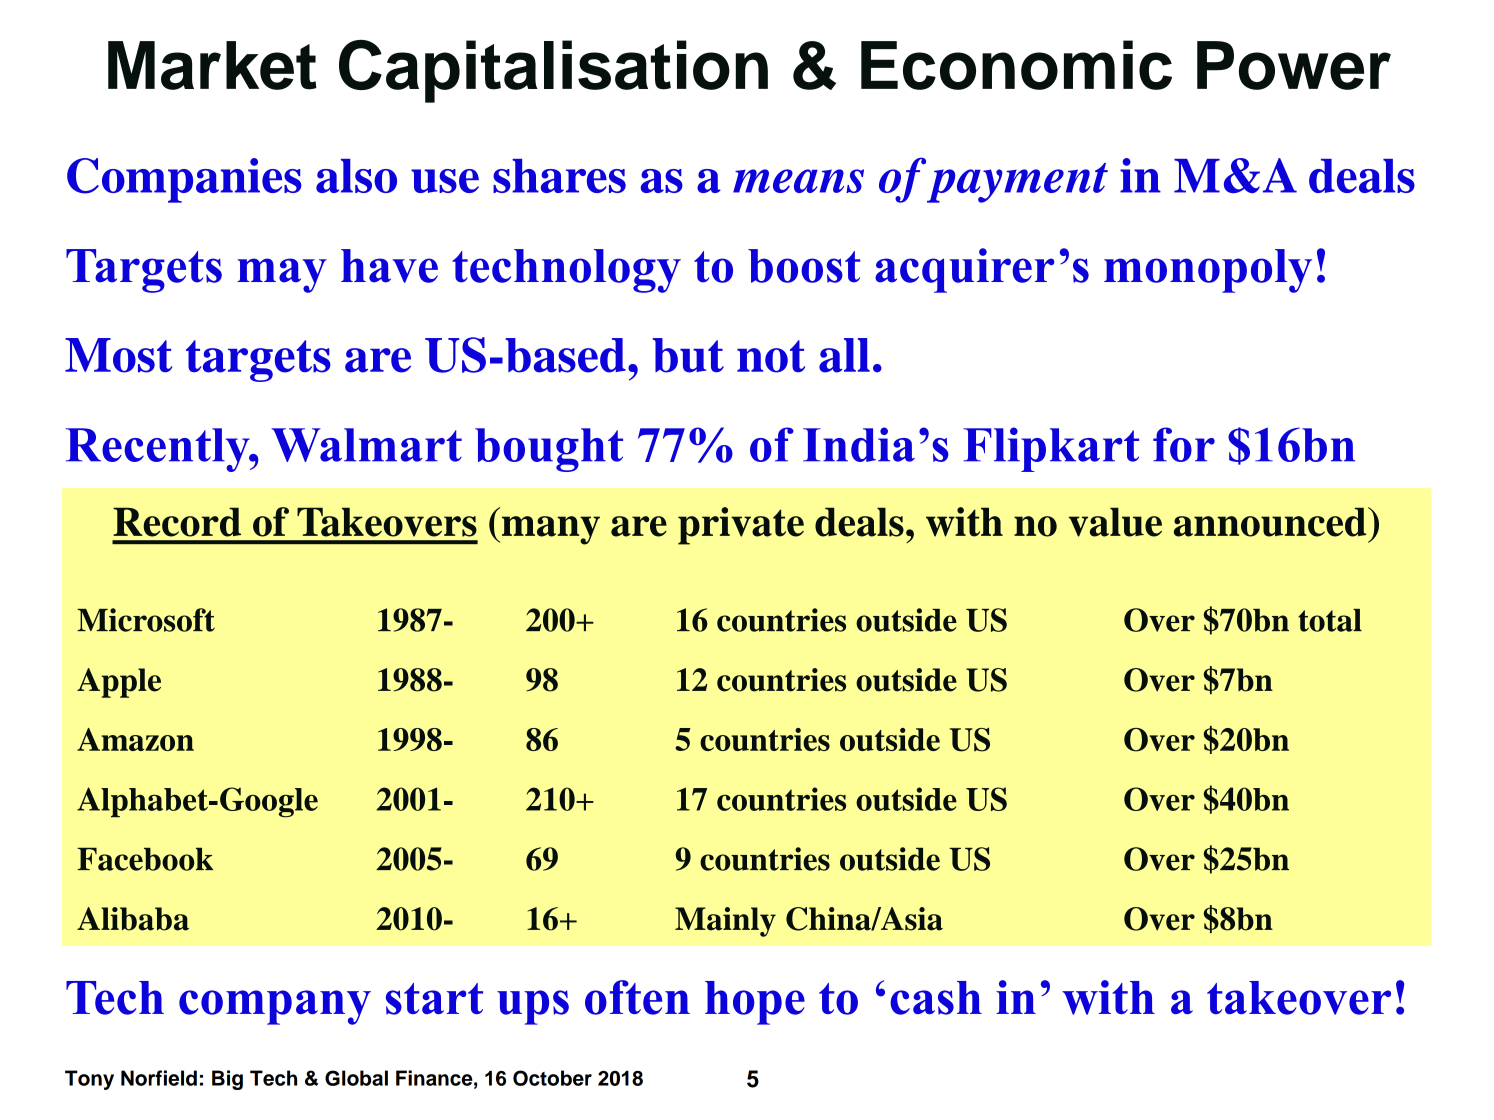  I want to click on value, so click(1115, 522).
